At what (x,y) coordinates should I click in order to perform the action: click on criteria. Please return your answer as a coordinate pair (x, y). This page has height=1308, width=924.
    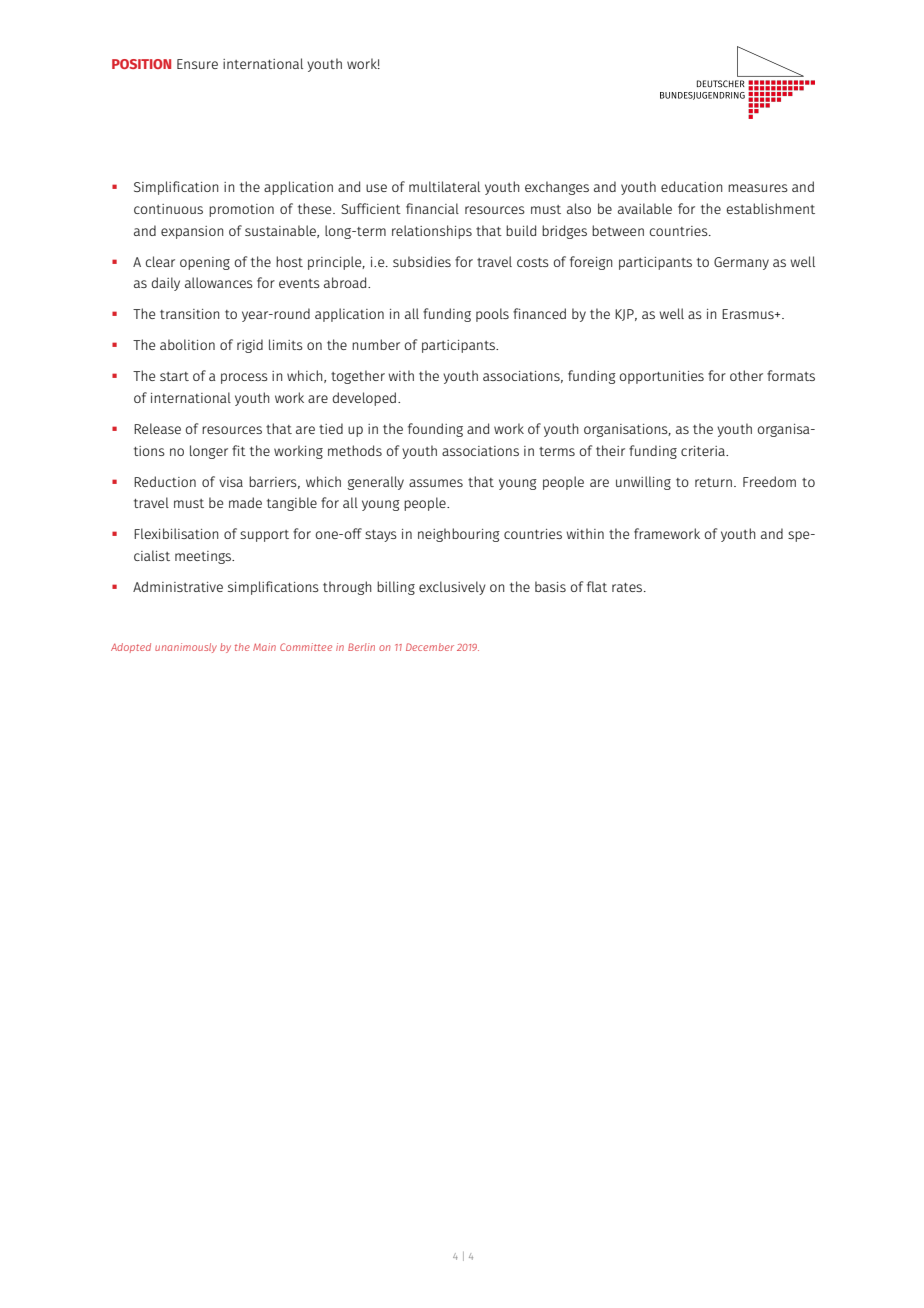
    Looking at the image, I should click on (704, 451).
